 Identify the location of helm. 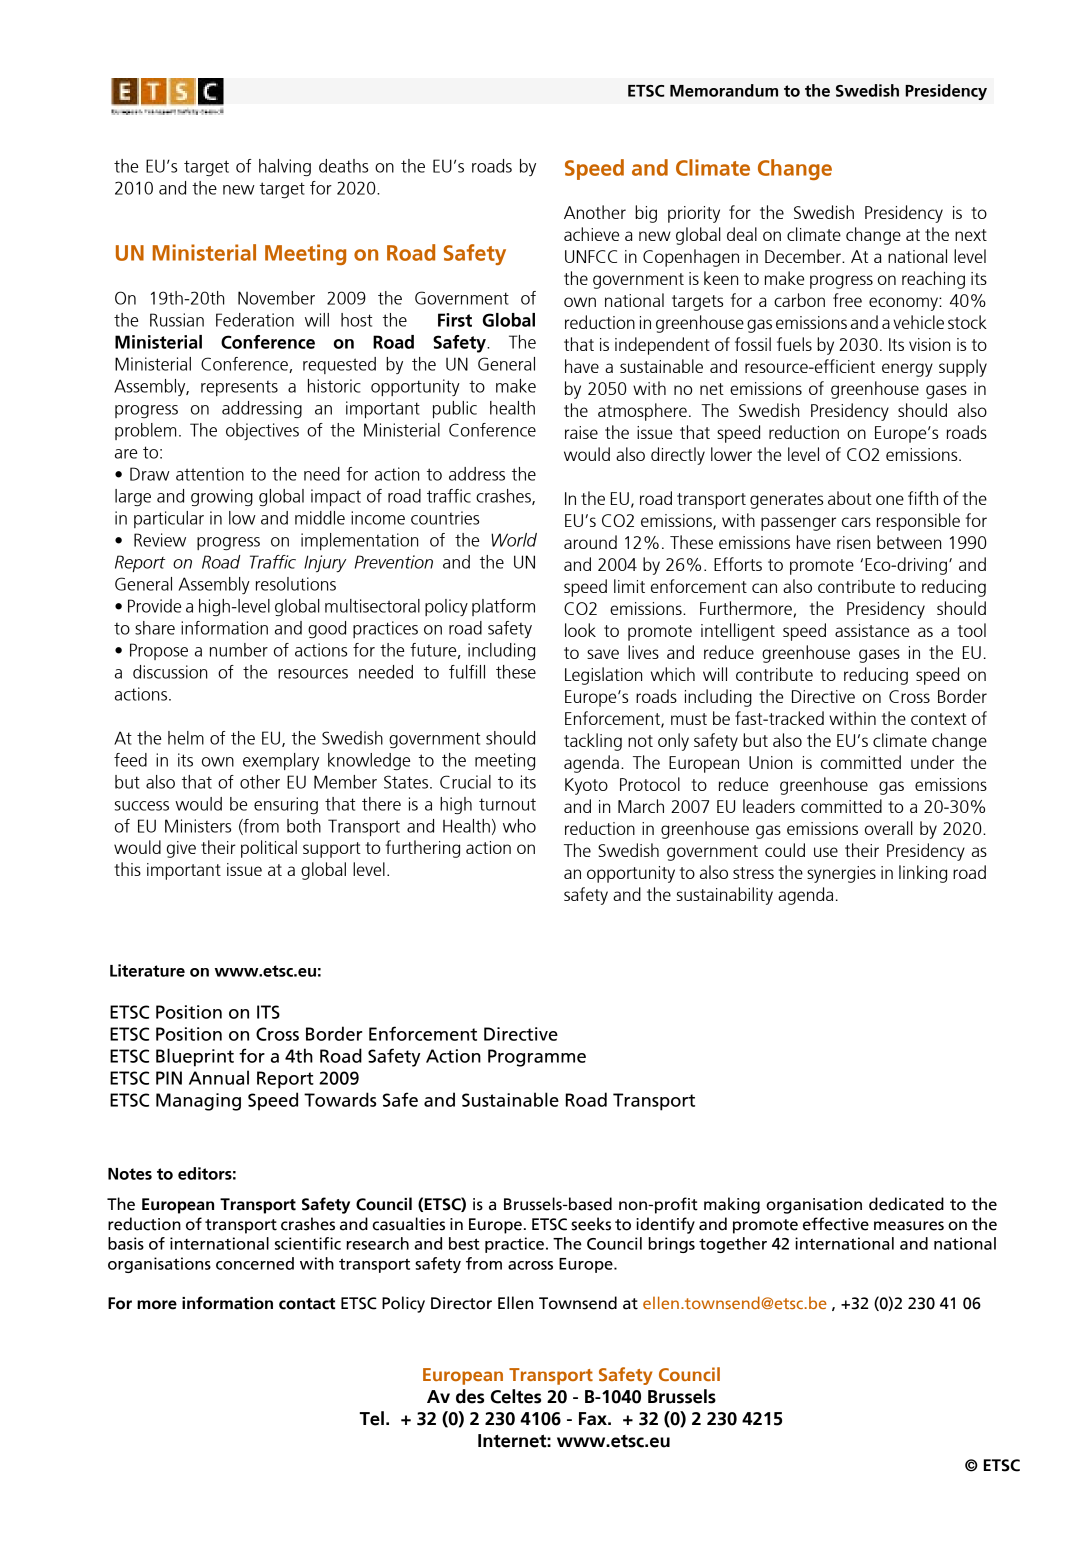
(186, 738).
